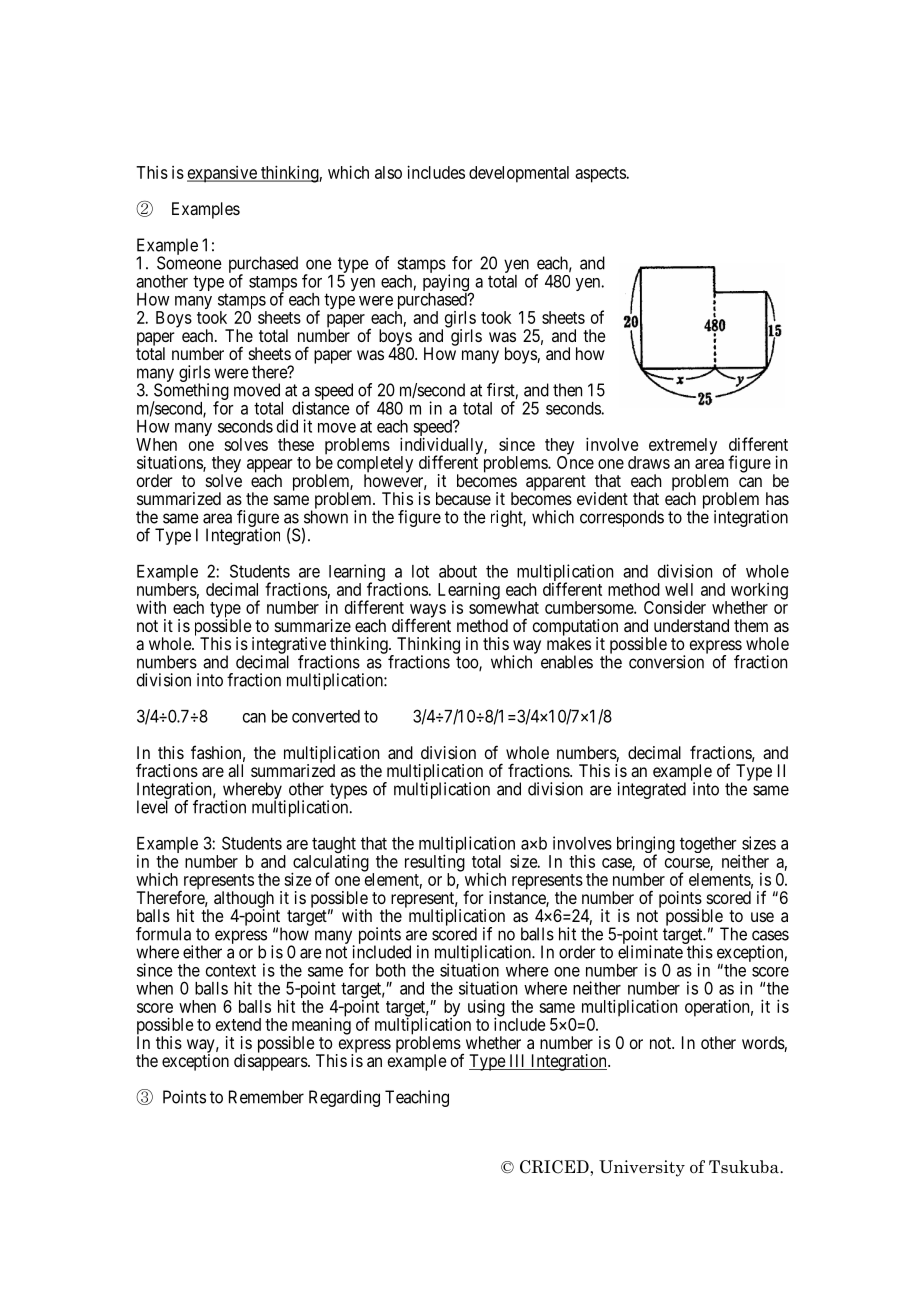 Image resolution: width=924 pixels, height=1308 pixels. Describe the element at coordinates (152, 807) in the document. I see `level` at that location.
